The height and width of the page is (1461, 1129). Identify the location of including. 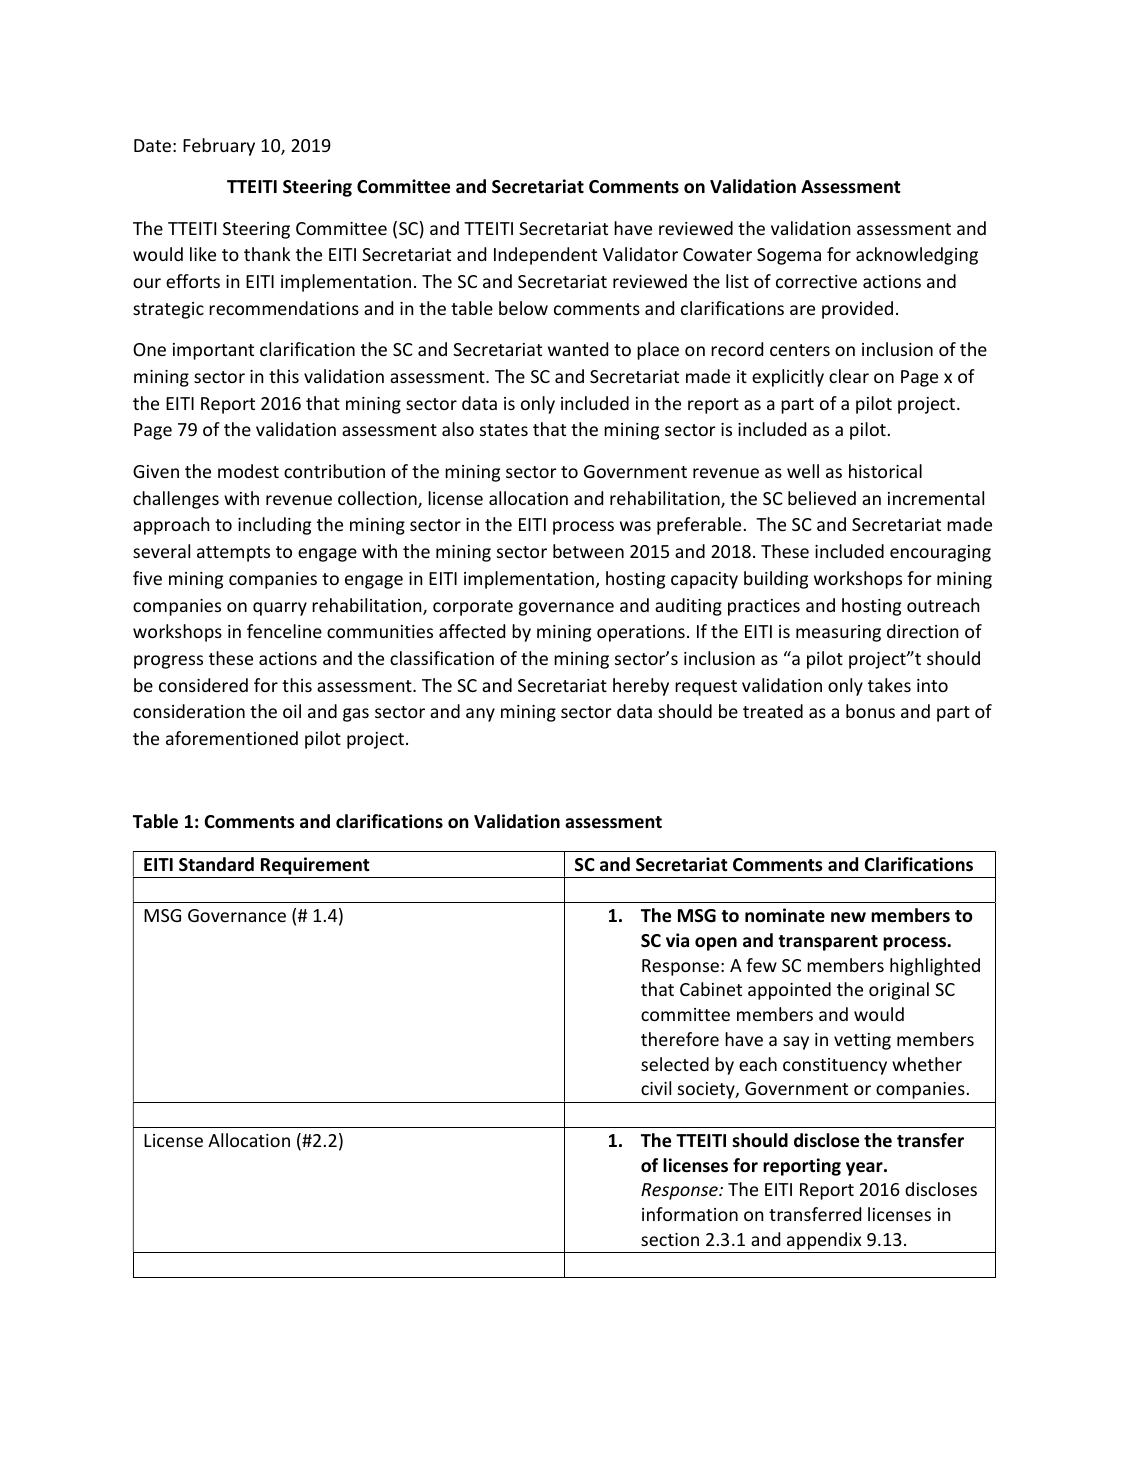
(274, 526).
